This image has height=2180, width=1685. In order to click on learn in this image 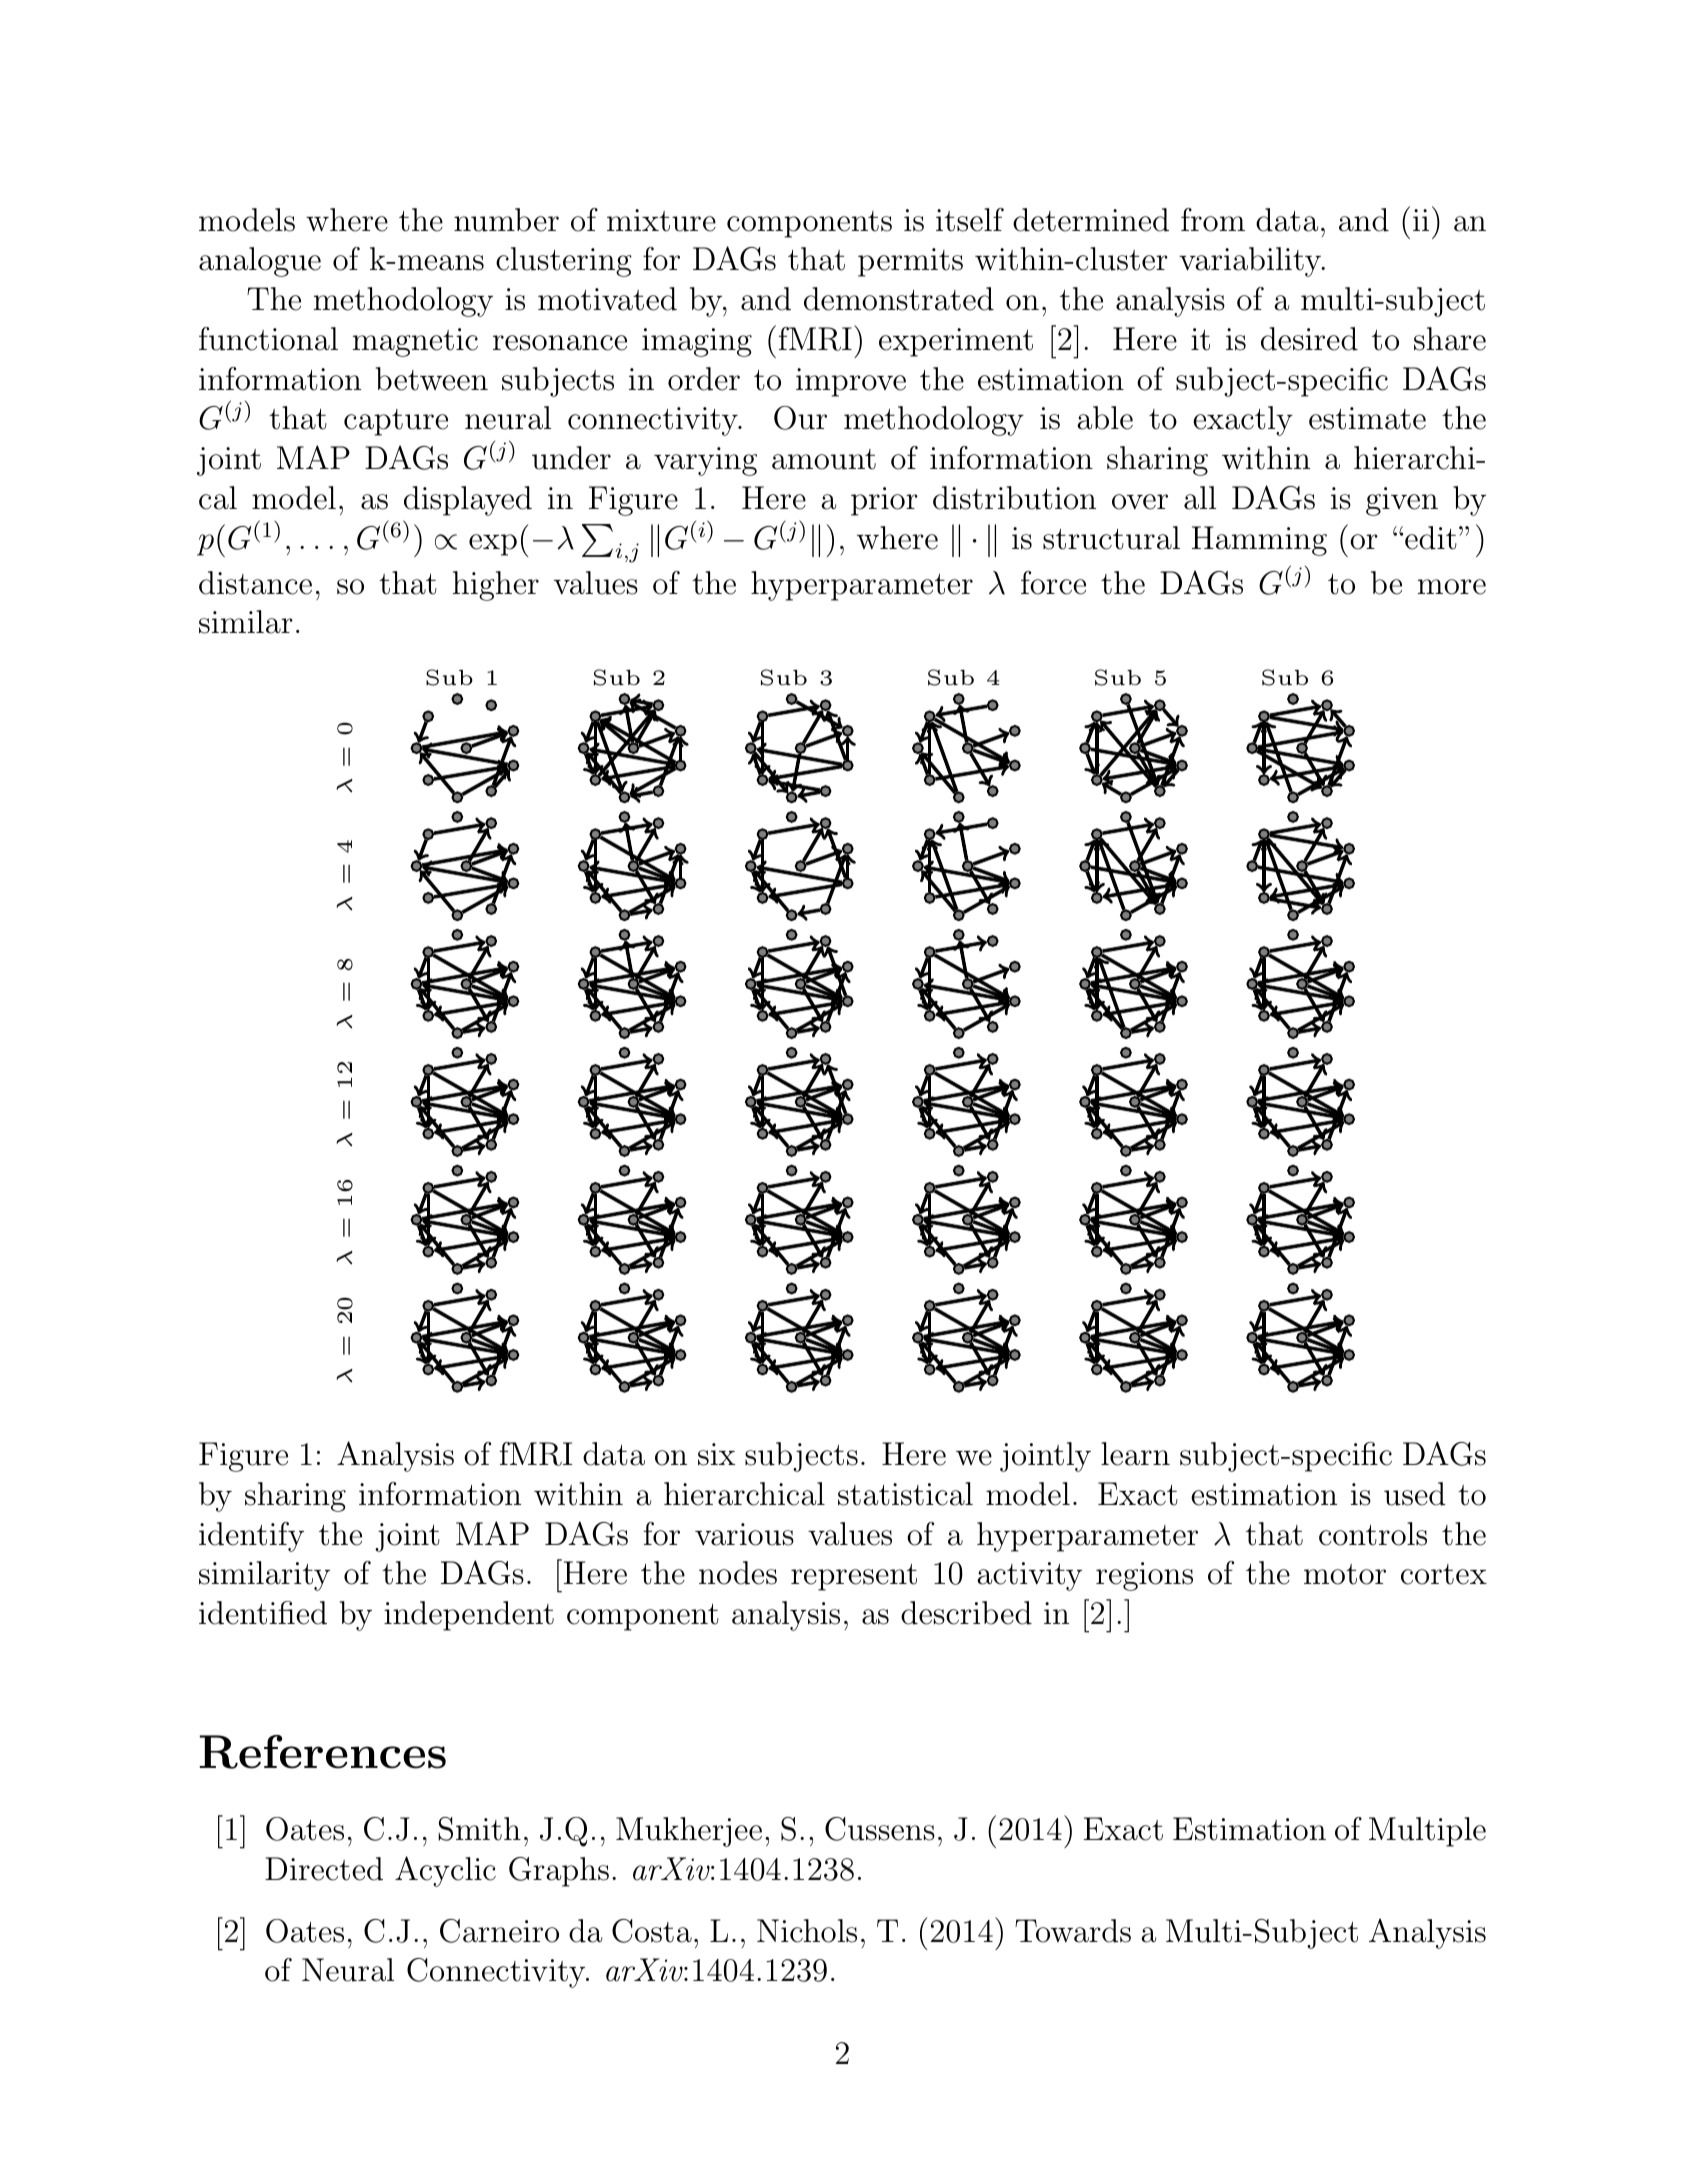, I will do `click(1135, 1454)`.
